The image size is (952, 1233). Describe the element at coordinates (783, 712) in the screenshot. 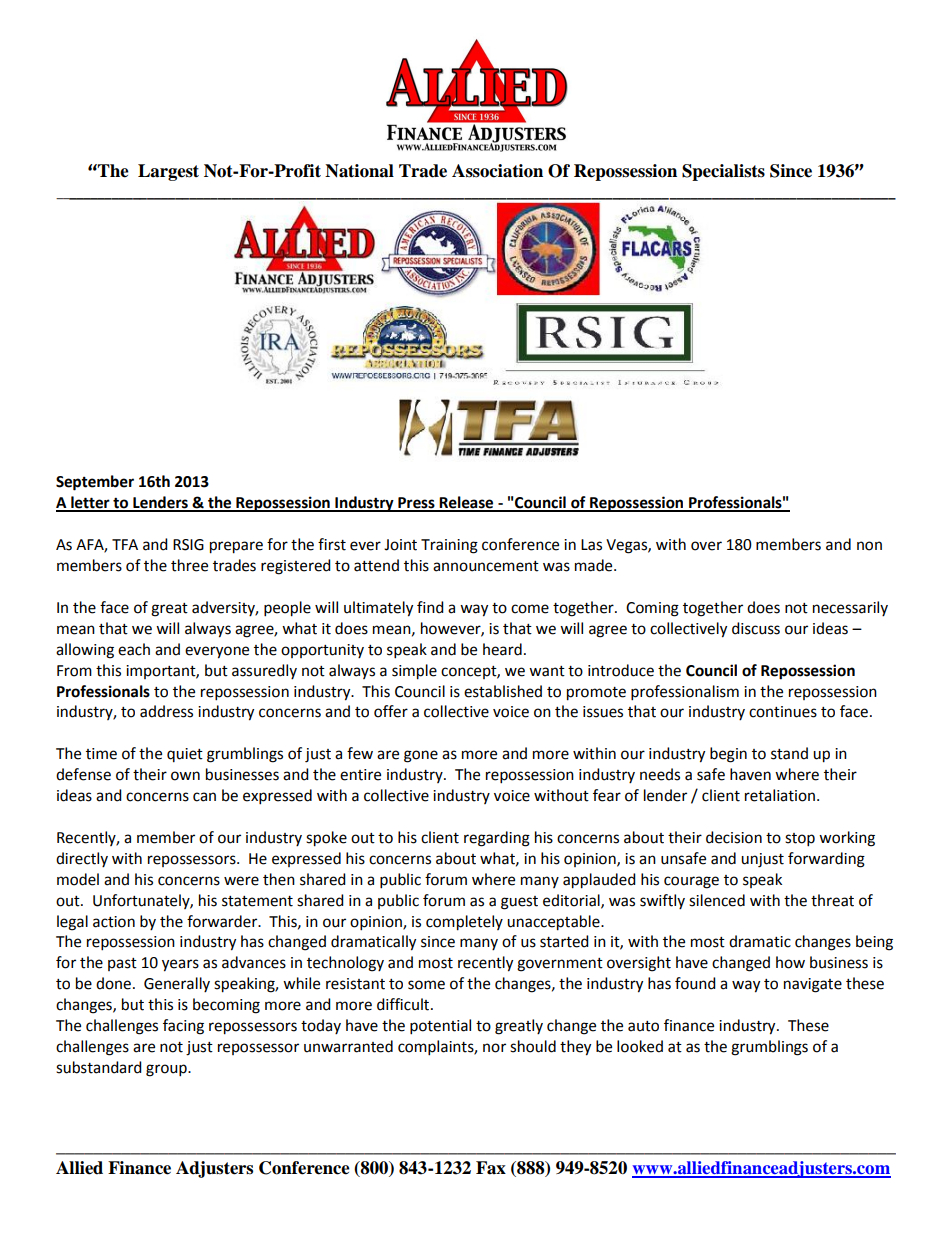

I see `continues` at that location.
